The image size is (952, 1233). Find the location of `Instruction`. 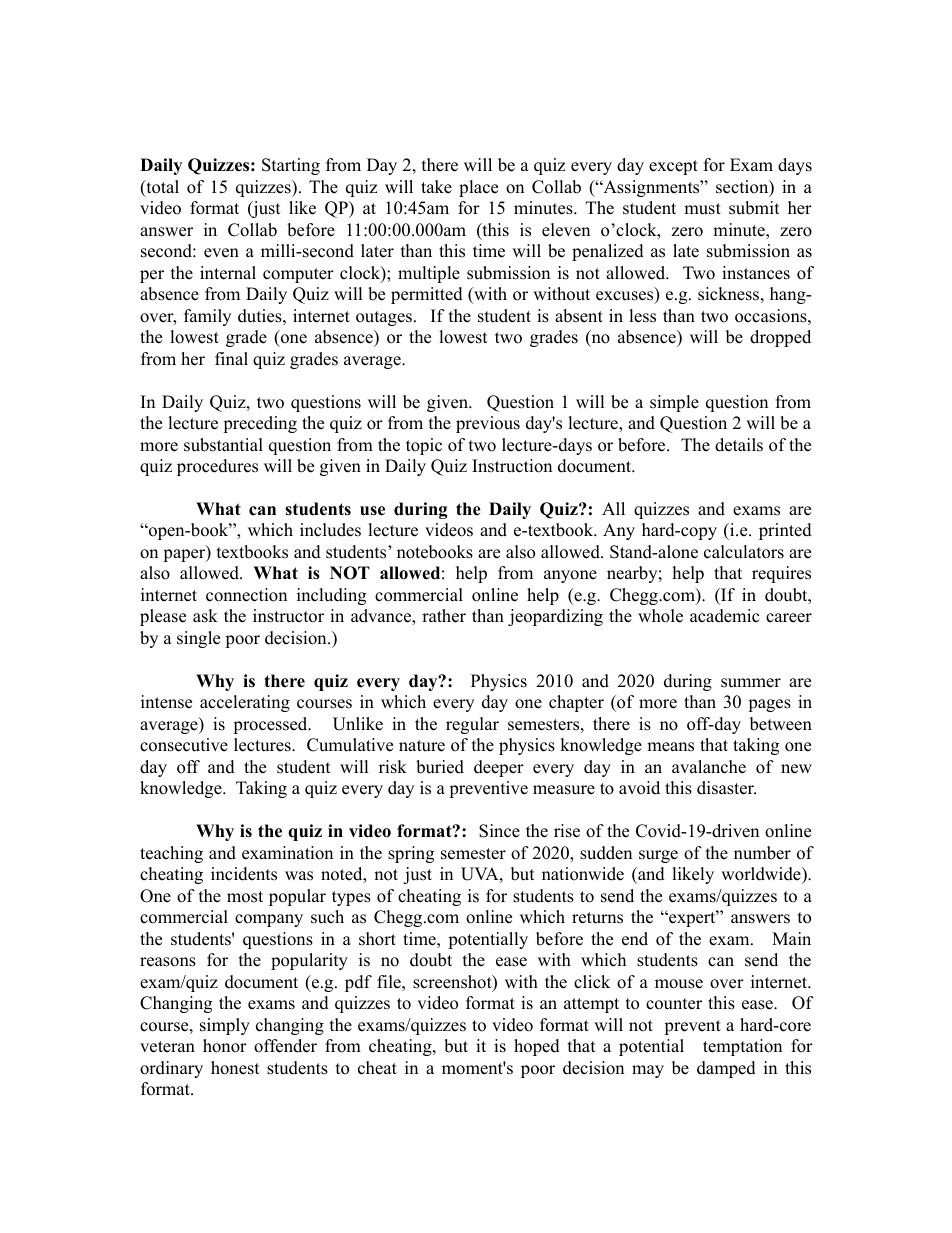

Instruction is located at coordinates (512, 466).
